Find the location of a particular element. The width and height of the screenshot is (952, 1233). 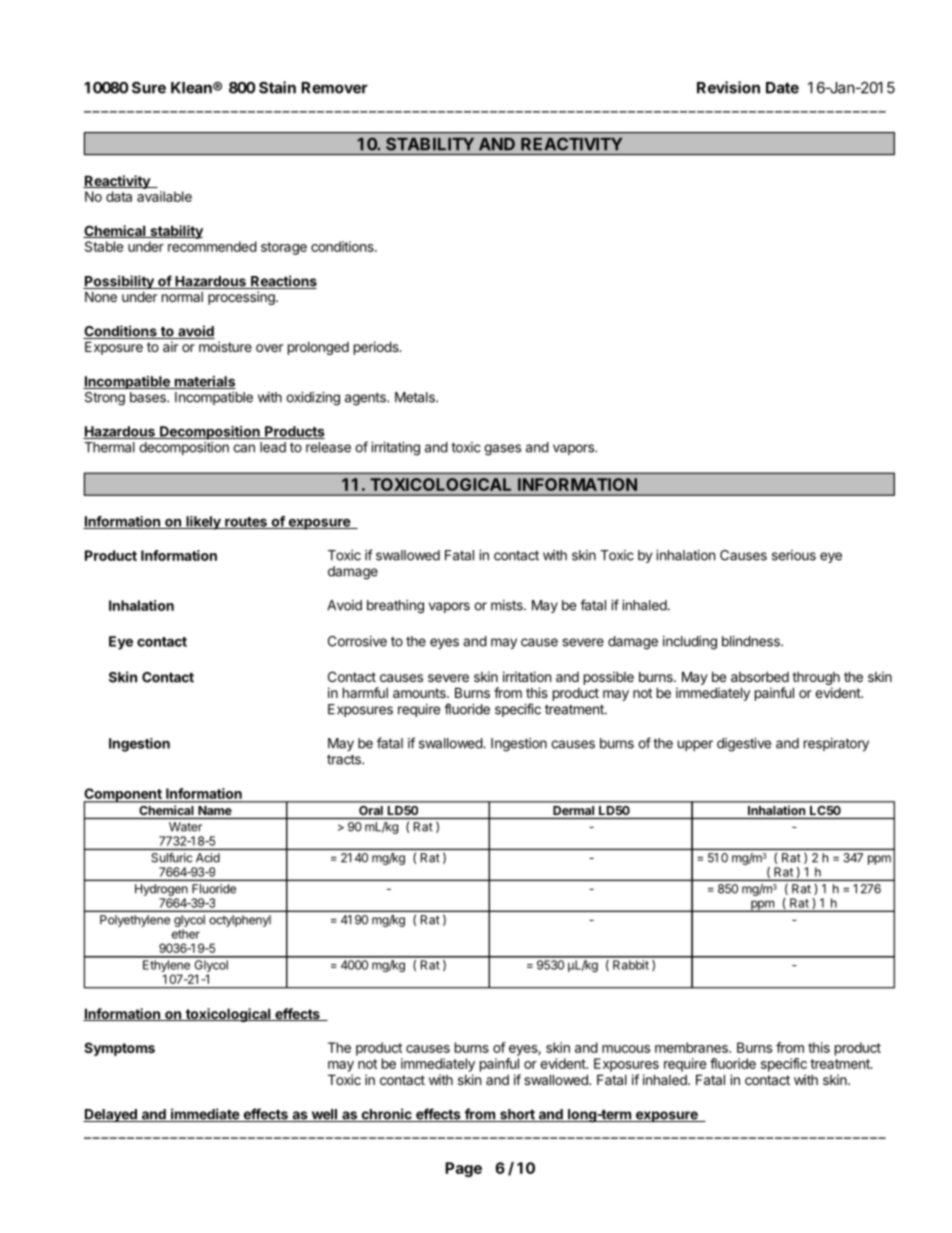

digestive is located at coordinates (744, 745).
